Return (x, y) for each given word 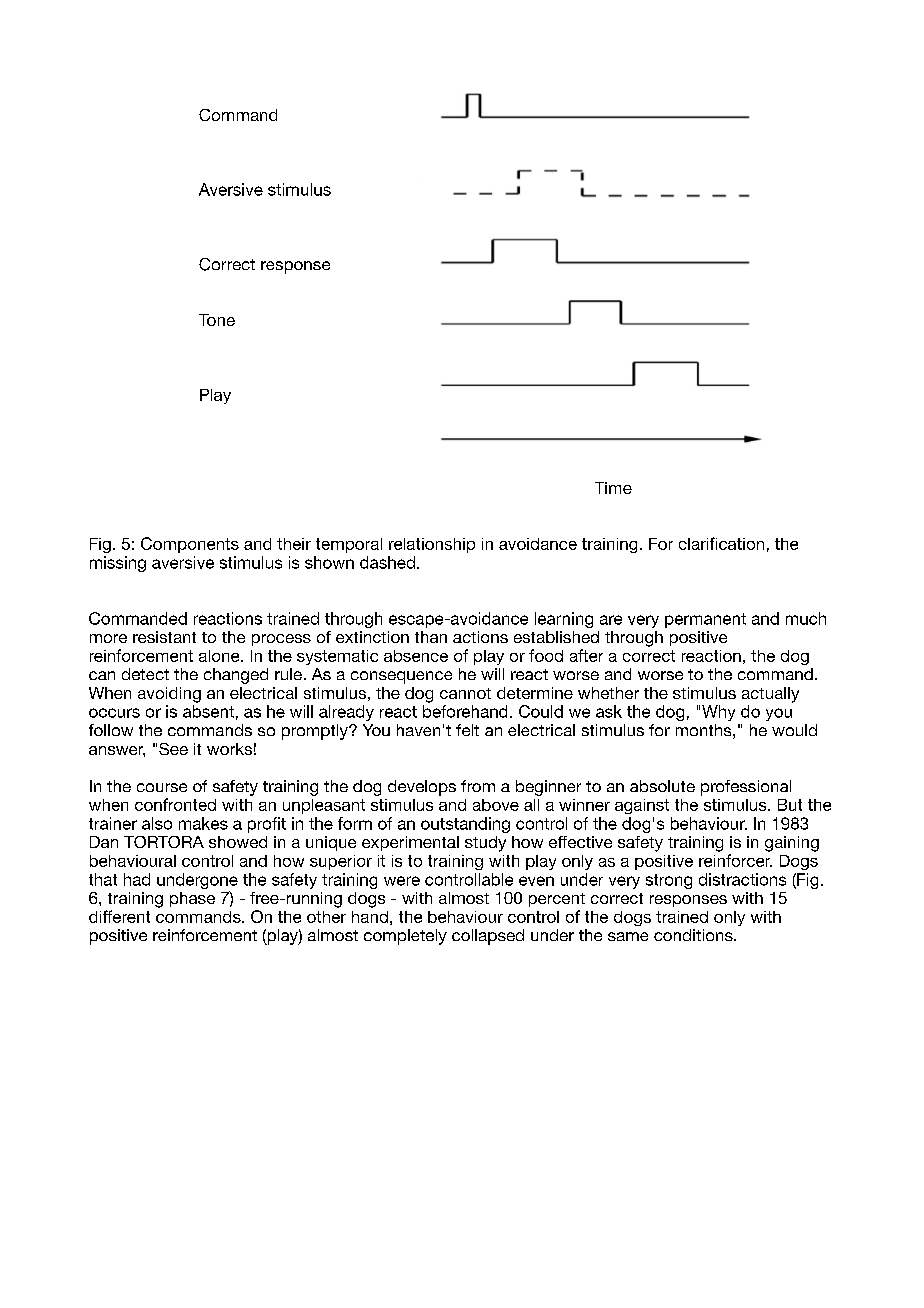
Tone (217, 320)
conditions (694, 935)
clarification (721, 543)
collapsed (488, 937)
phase (192, 899)
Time (613, 488)
